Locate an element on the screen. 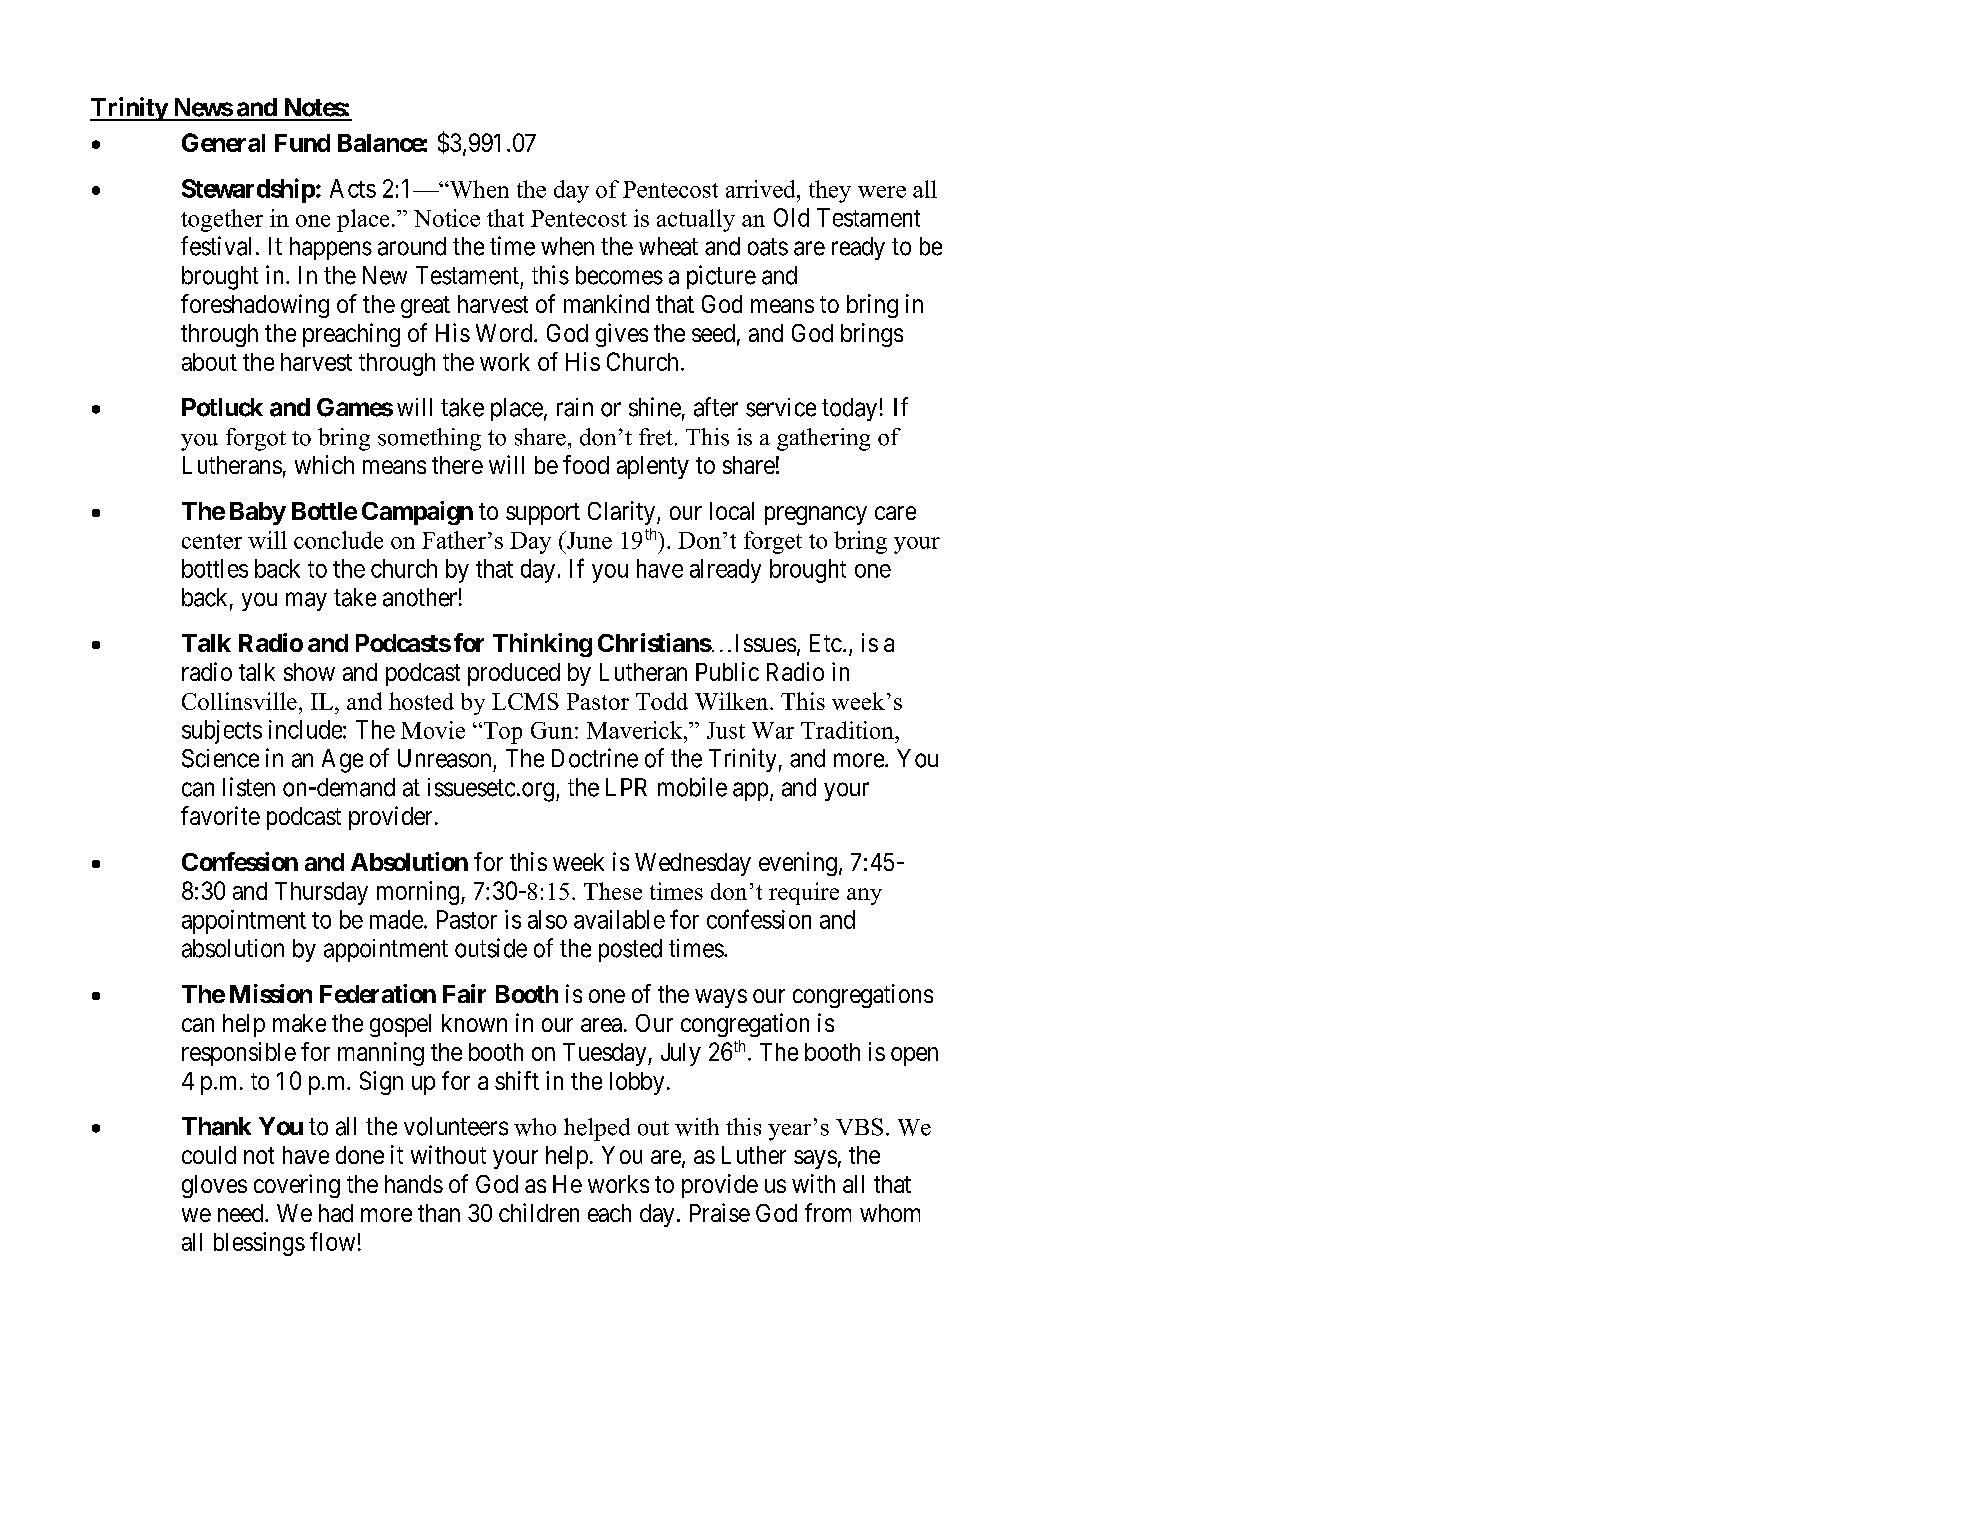 This screenshot has width=1987, height=1535. covering is located at coordinates (297, 1186).
